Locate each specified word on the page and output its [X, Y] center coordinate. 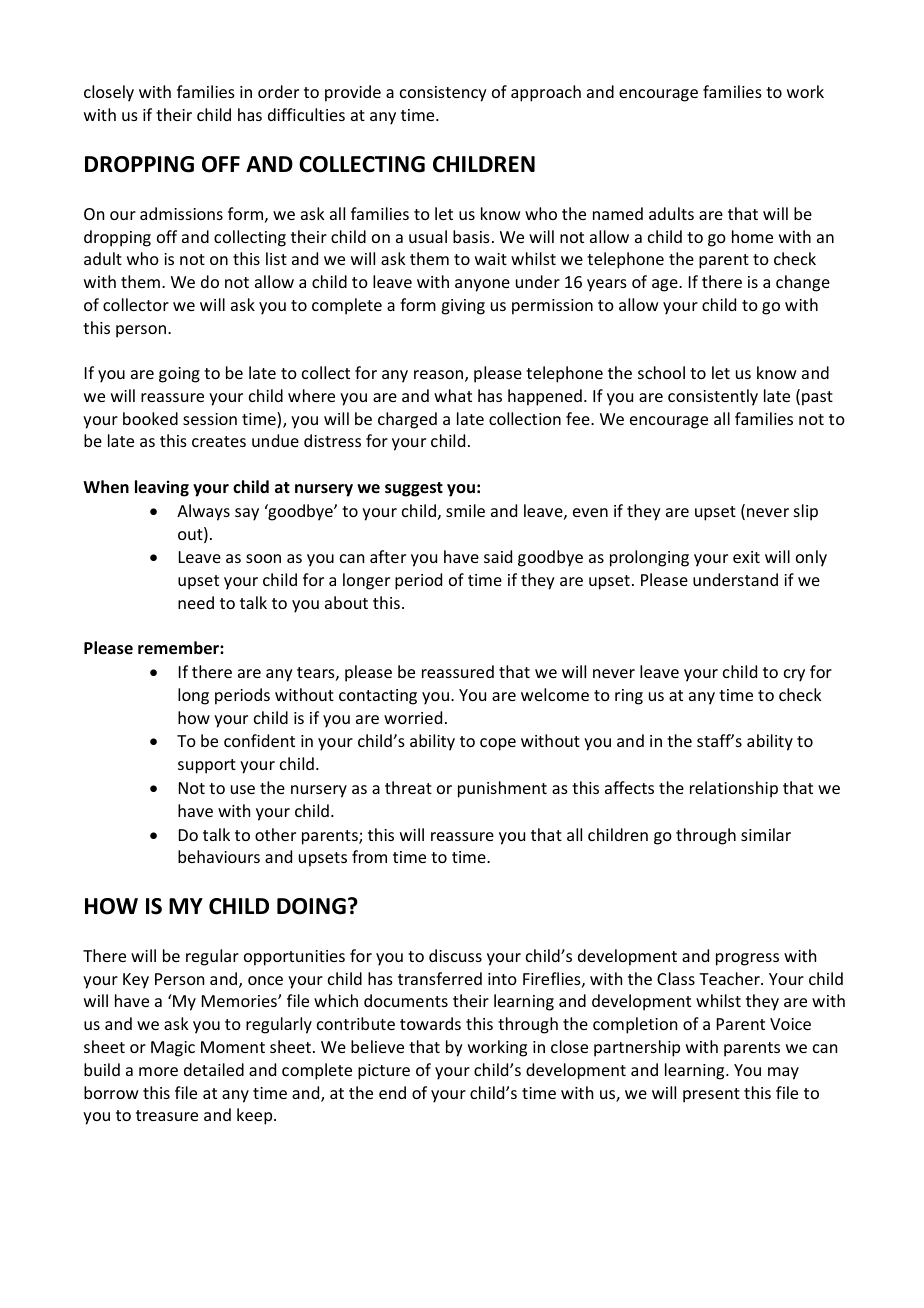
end [392, 1092]
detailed [214, 1069]
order [278, 91]
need [196, 602]
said [498, 556]
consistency [443, 94]
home [752, 236]
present [711, 1095]
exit [746, 557]
